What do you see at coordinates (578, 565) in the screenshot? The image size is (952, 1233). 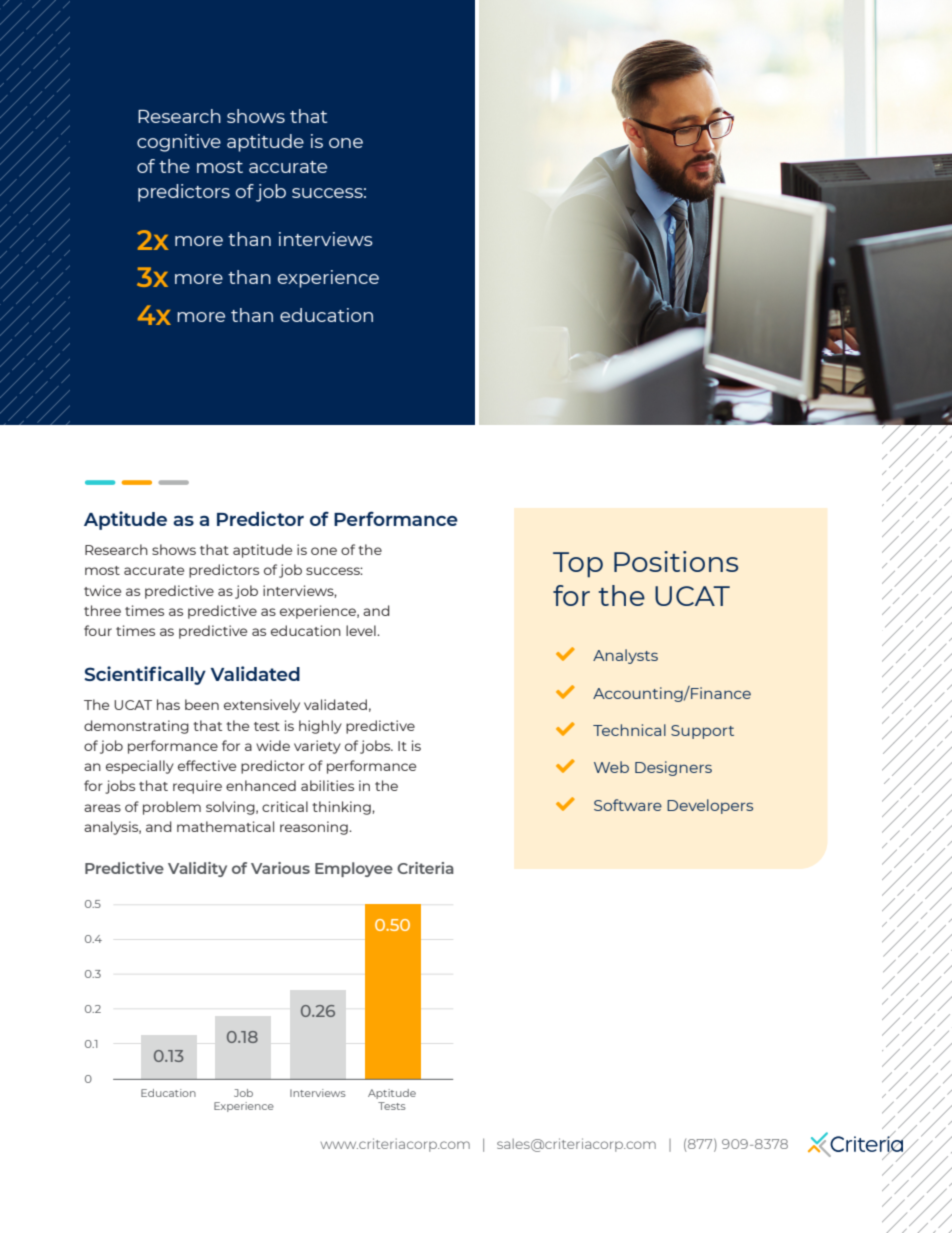 I see `Top` at bounding box center [578, 565].
